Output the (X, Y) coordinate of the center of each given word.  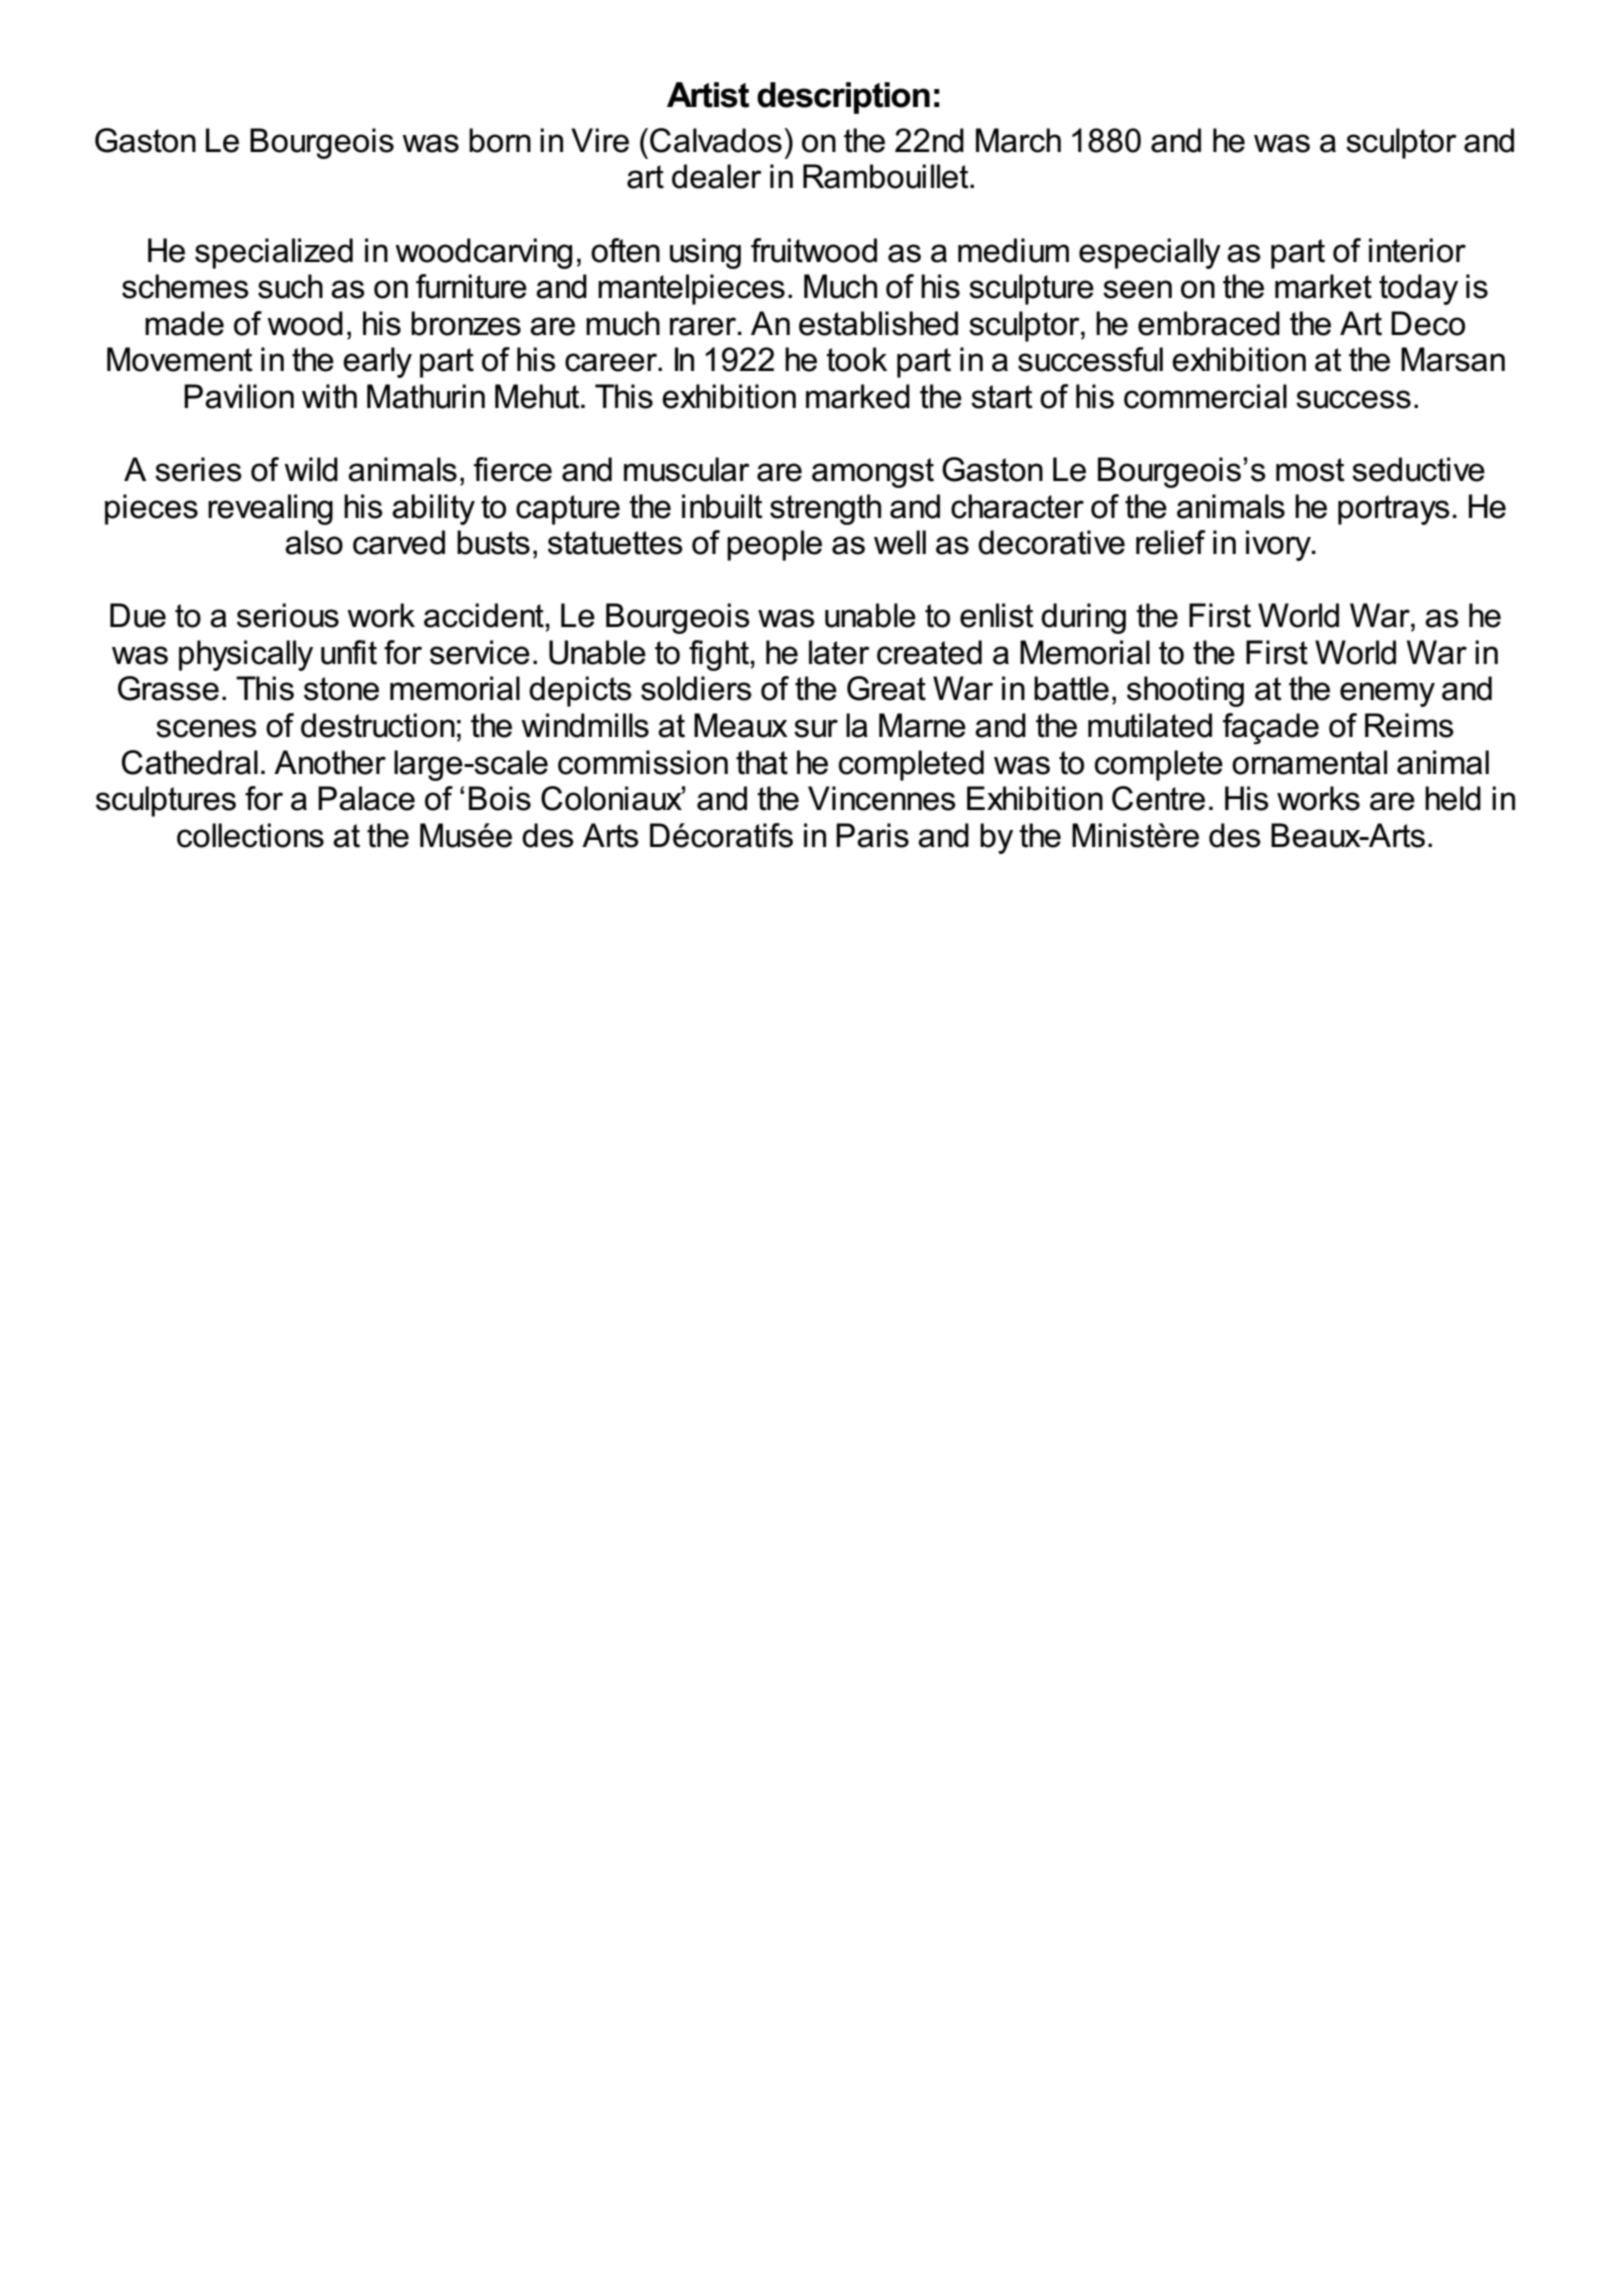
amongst (873, 473)
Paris (872, 835)
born (500, 140)
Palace (366, 798)
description (843, 98)
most (1310, 470)
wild (311, 469)
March (1018, 140)
